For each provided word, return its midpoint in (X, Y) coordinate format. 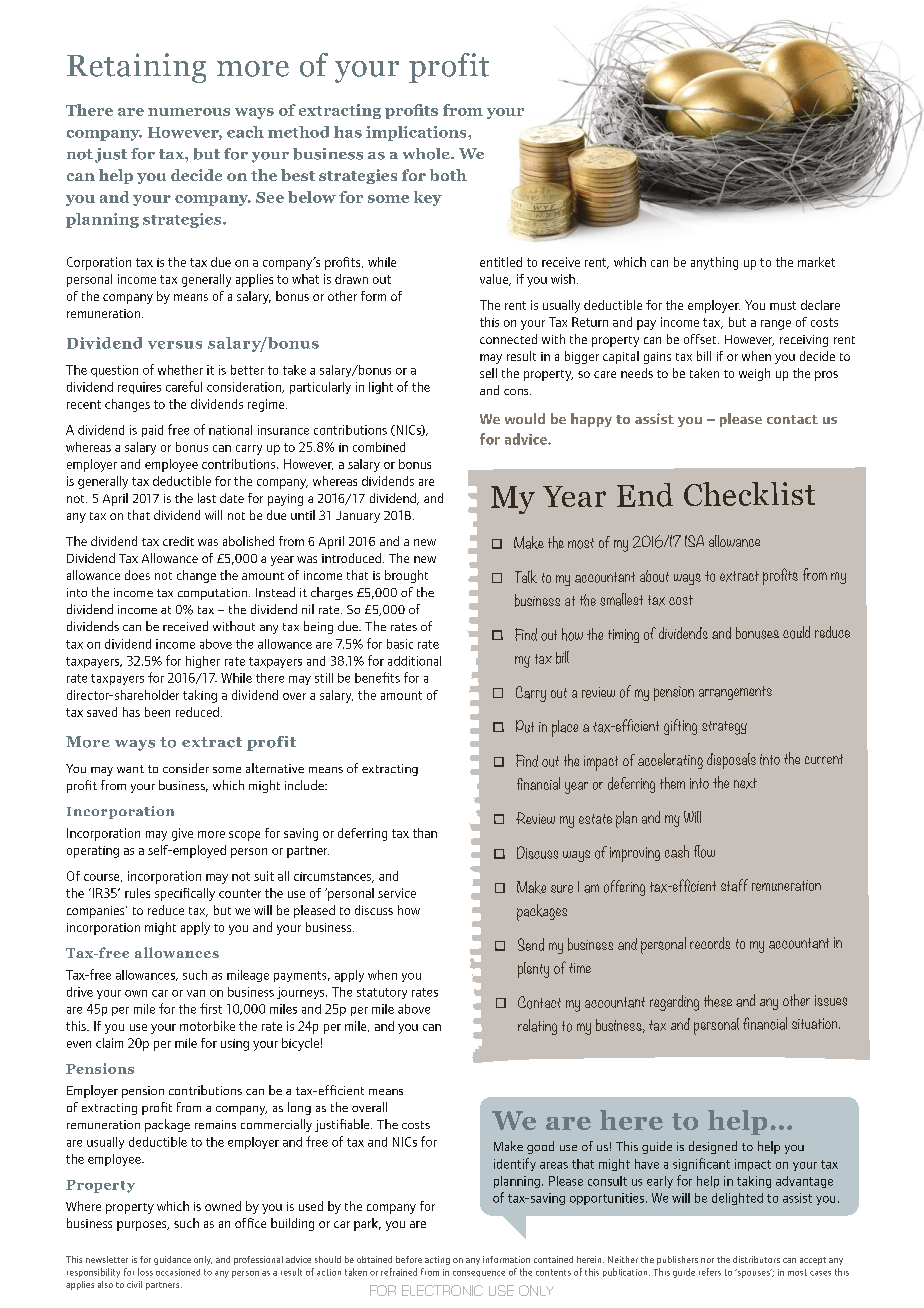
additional (414, 661)
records (710, 943)
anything (714, 263)
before (409, 1259)
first (211, 1008)
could (796, 632)
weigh (754, 374)
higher (203, 662)
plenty (533, 970)
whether (180, 370)
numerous (189, 112)
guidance (172, 1260)
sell (488, 373)
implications (417, 133)
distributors (756, 1259)
